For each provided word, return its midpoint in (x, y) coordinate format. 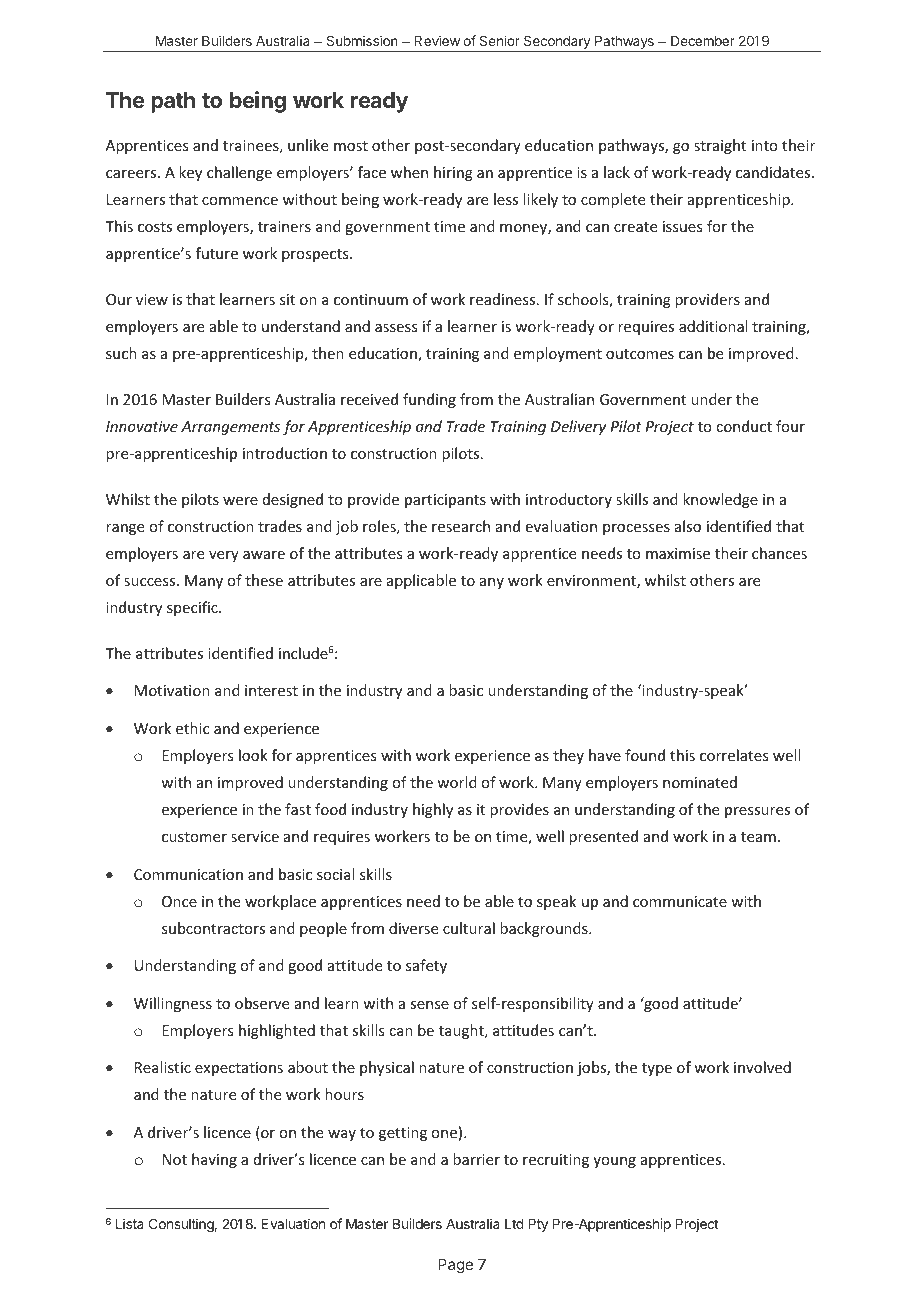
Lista (130, 1223)
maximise (678, 553)
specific (193, 608)
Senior (499, 40)
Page (455, 1266)
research (461, 526)
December (703, 41)
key (190, 173)
